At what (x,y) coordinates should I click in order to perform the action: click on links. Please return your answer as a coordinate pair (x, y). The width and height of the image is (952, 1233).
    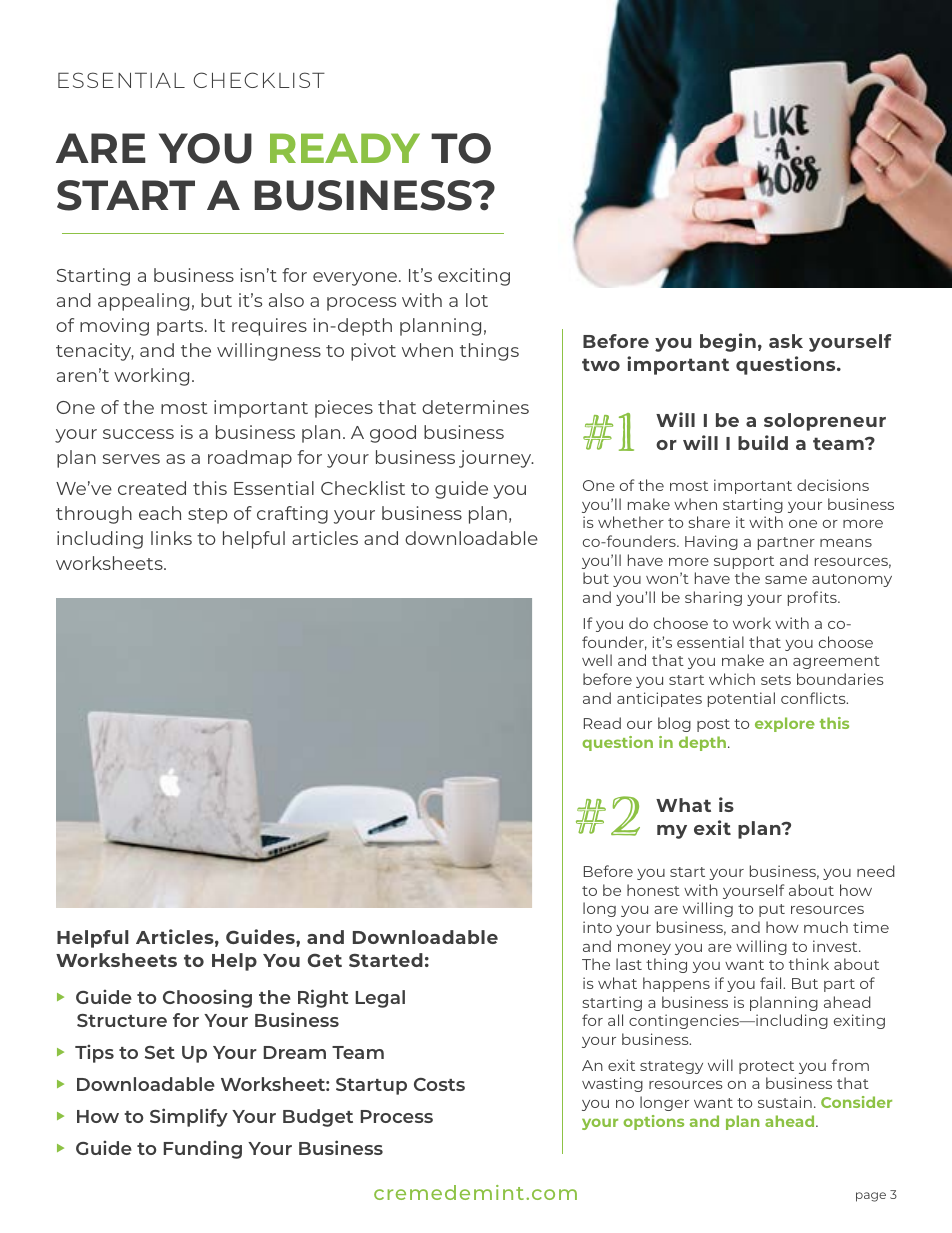
    Looking at the image, I should click on (171, 538).
